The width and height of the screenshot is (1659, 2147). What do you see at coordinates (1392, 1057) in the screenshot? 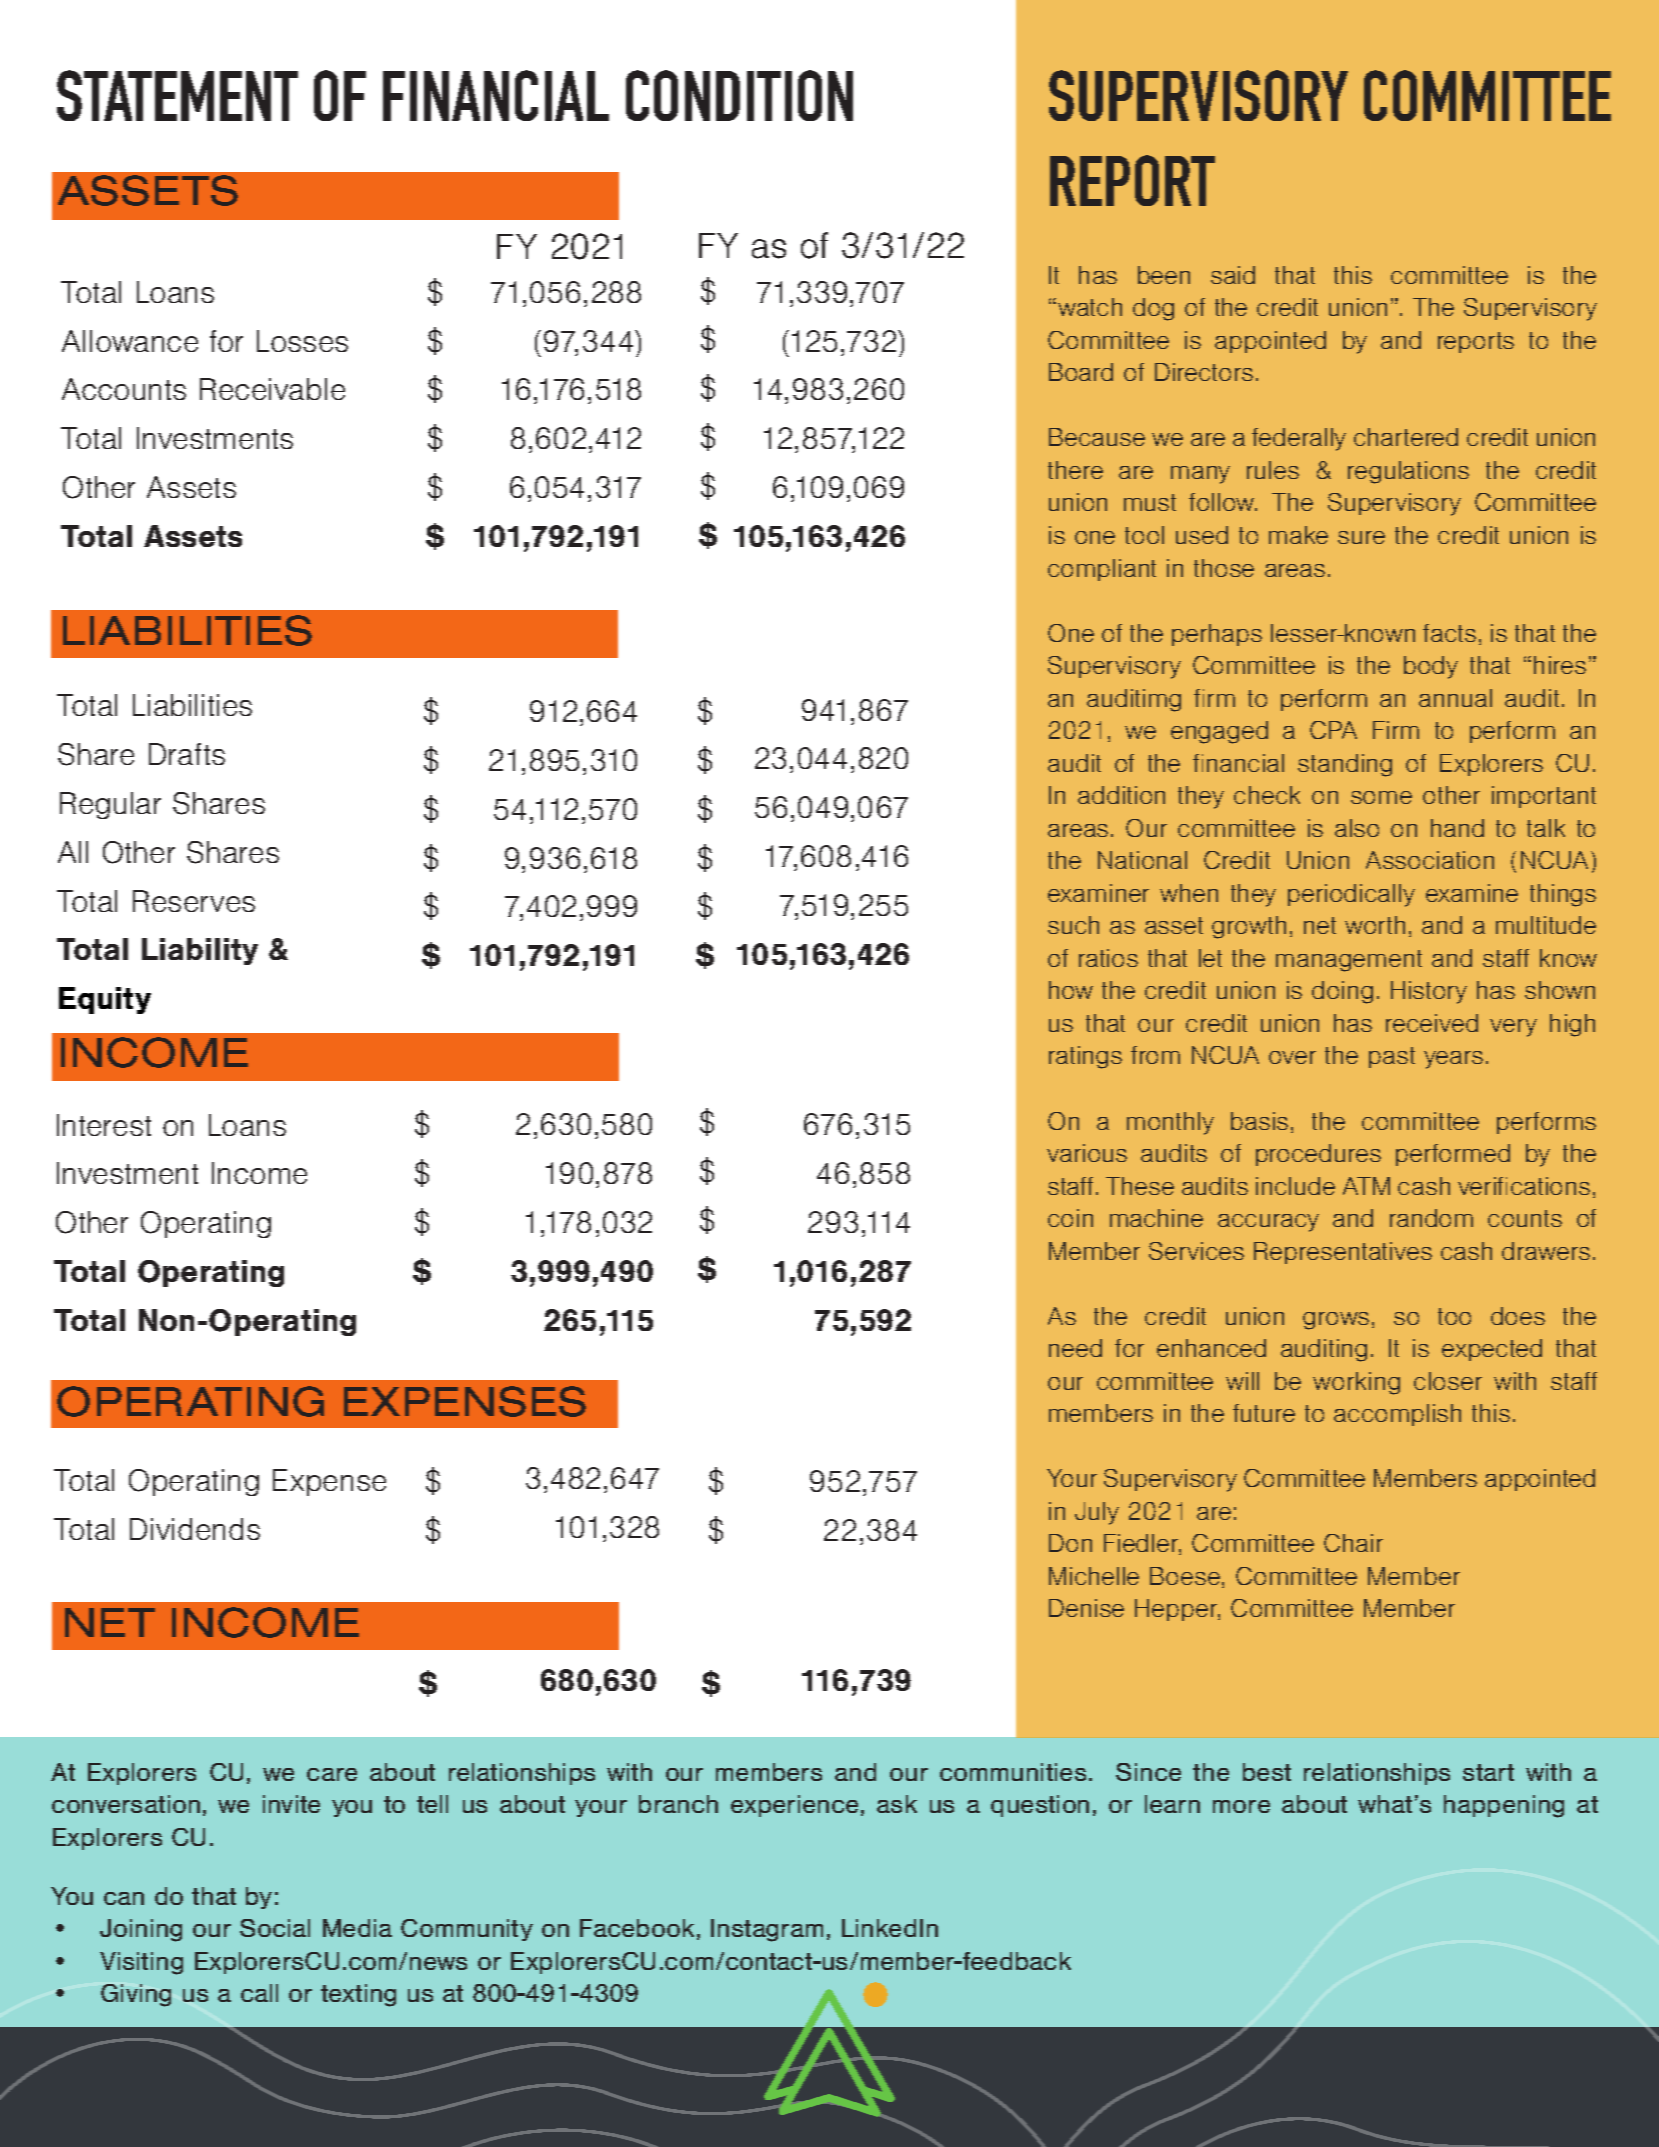
I see `past` at bounding box center [1392, 1057].
